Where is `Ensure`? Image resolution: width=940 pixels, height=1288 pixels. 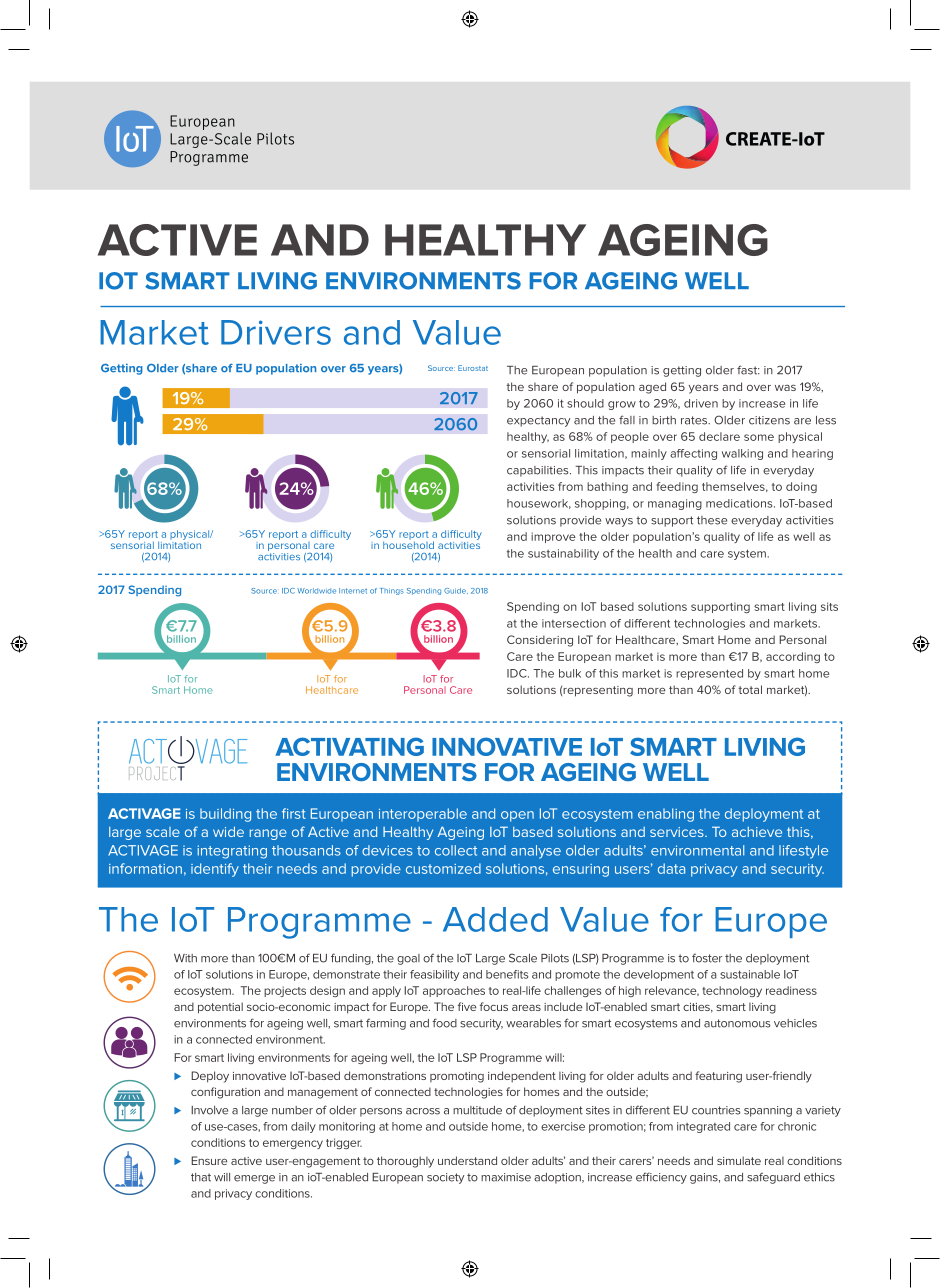 Ensure is located at coordinates (209, 1160).
